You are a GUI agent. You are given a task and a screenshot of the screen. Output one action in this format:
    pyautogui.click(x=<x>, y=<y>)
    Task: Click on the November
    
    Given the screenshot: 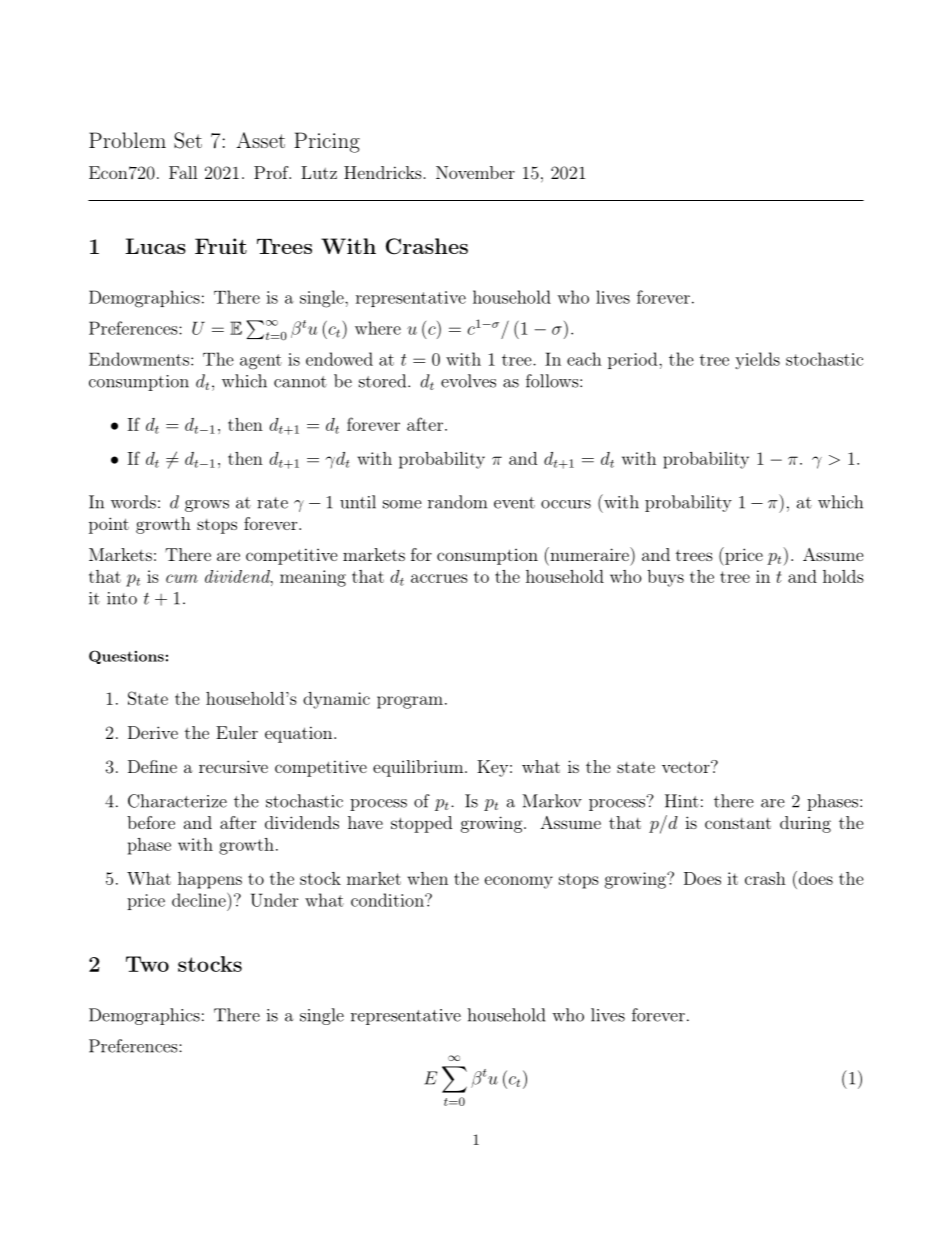 What is the action you would take?
    pyautogui.click(x=475, y=172)
